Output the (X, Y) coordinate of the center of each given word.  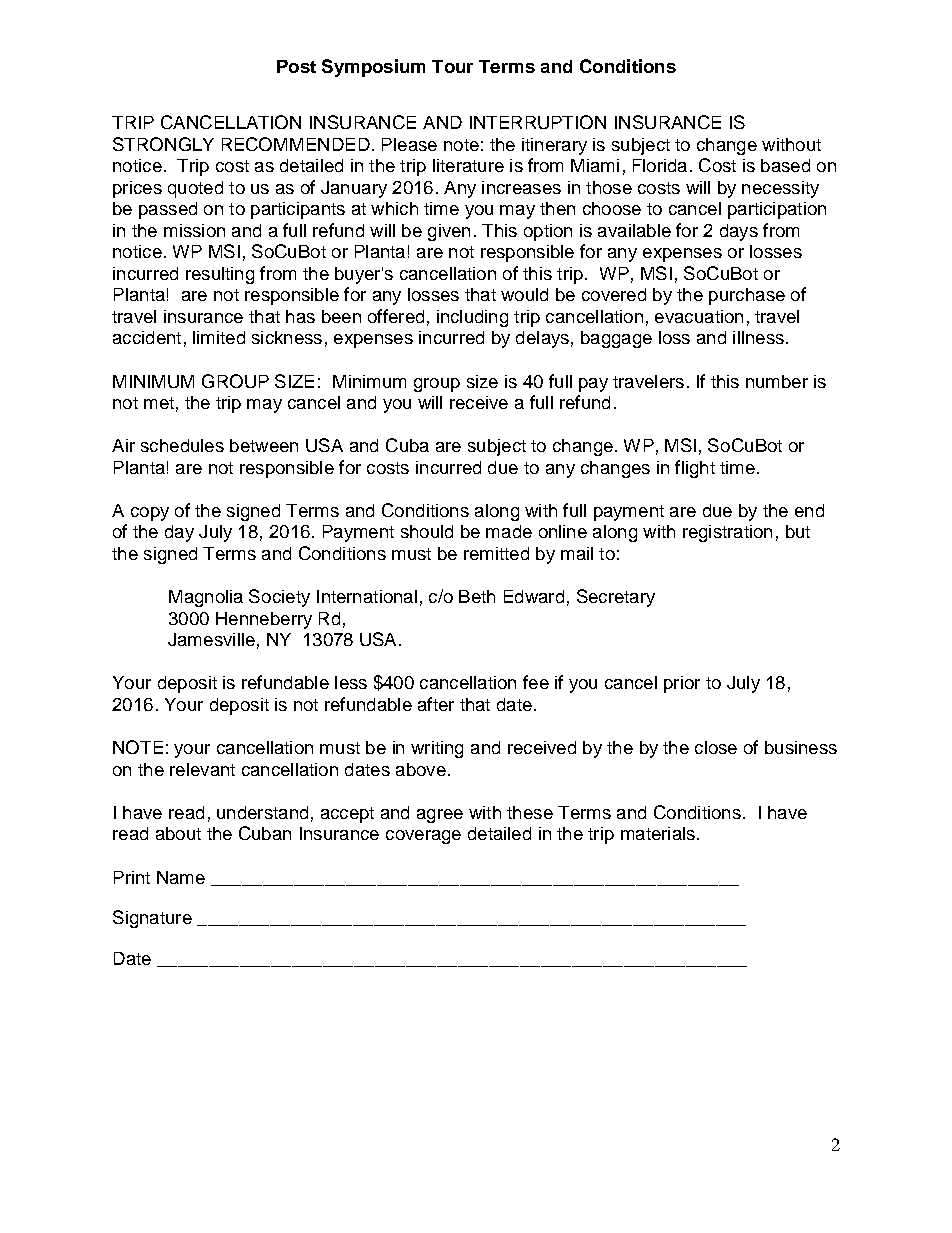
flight (695, 469)
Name (181, 877)
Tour (452, 66)
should (427, 531)
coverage (423, 837)
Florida (660, 165)
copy (150, 514)
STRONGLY (163, 144)
